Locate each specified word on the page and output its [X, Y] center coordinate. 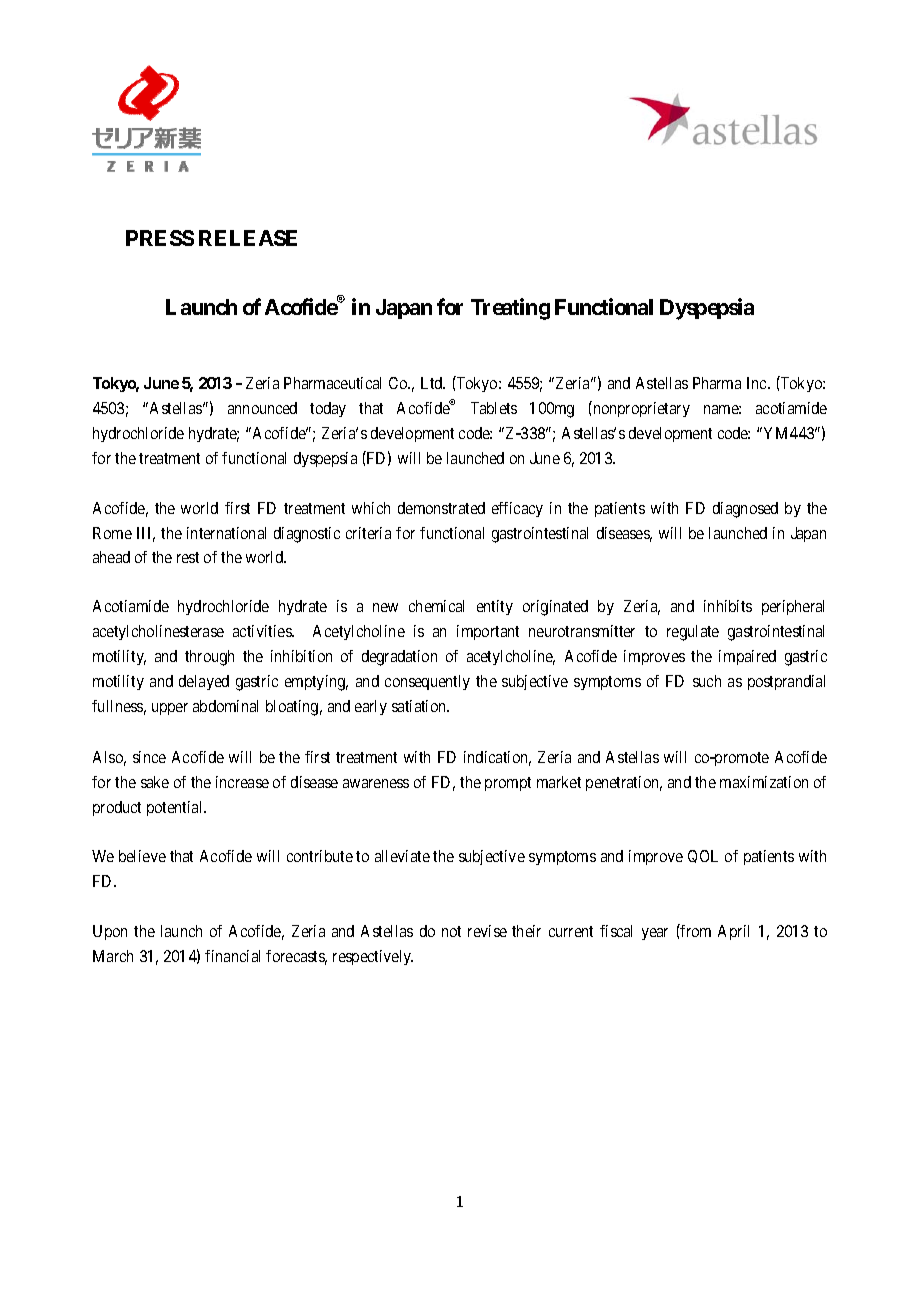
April [733, 932]
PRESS [160, 238]
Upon [110, 932]
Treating [510, 309]
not [451, 931]
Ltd [433, 383]
